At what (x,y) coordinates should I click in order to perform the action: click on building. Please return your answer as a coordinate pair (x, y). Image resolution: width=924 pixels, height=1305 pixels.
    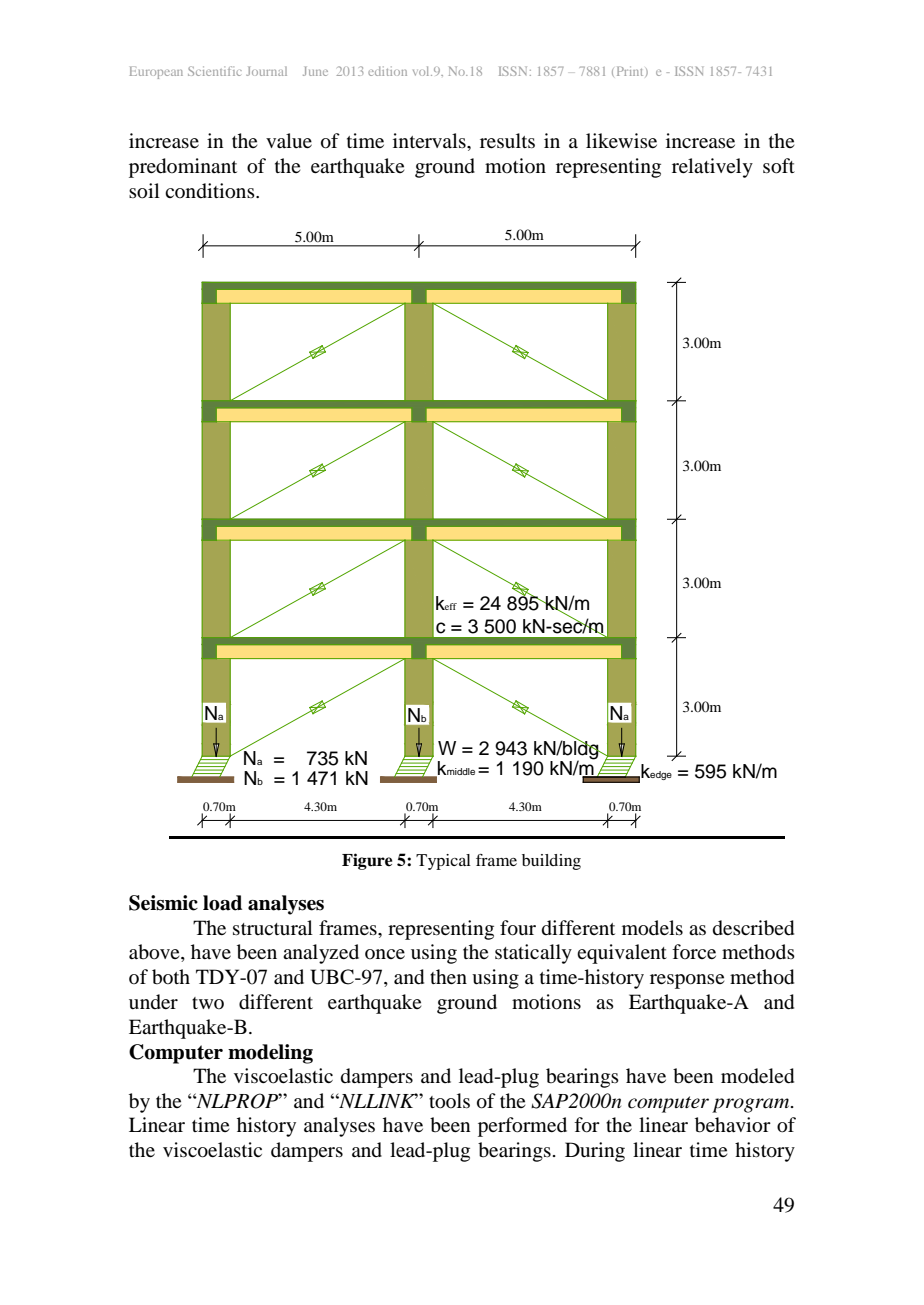
    Looking at the image, I should click on (551, 862).
